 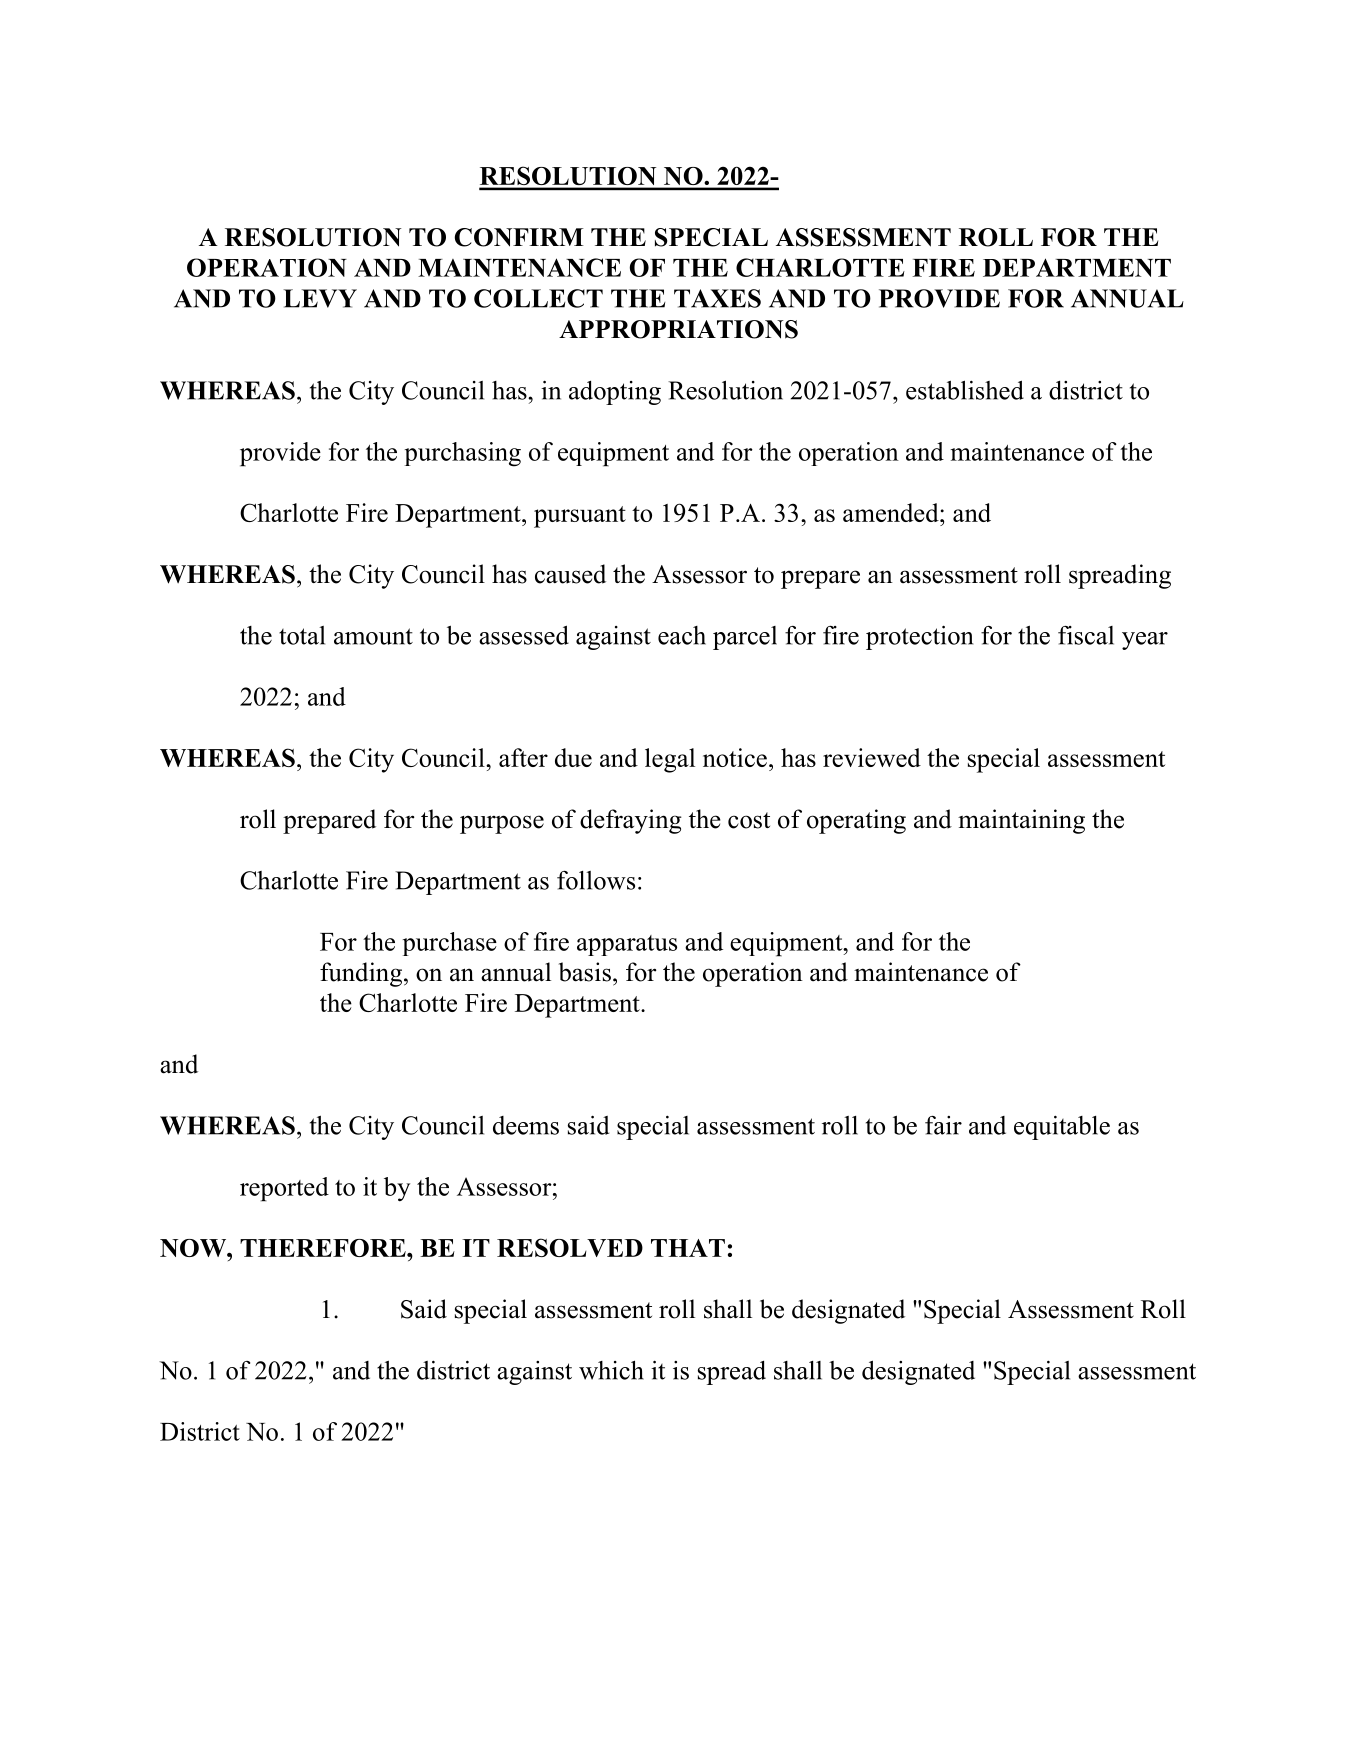 I want to click on amended, so click(x=892, y=512).
